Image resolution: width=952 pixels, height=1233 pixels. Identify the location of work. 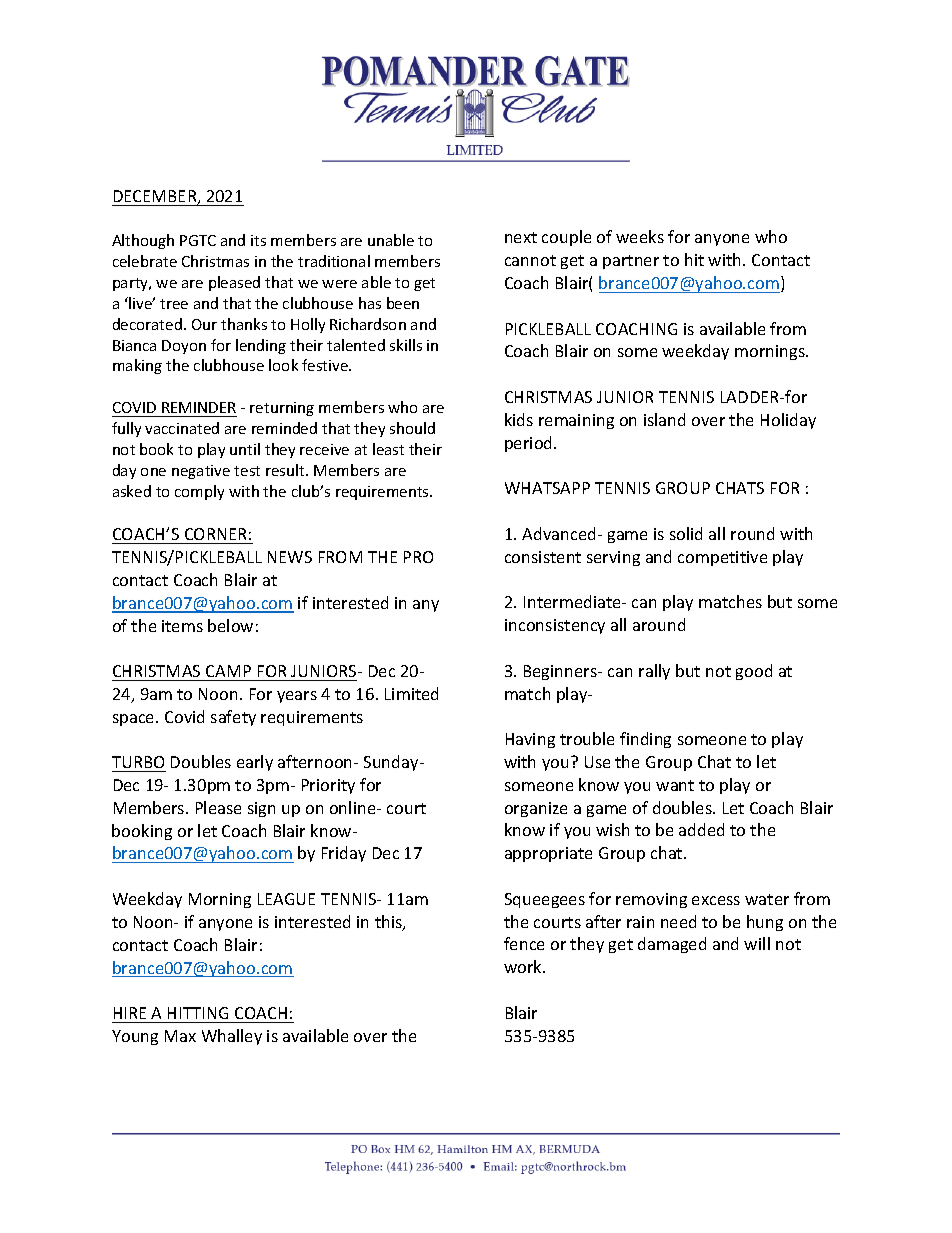
(524, 966).
